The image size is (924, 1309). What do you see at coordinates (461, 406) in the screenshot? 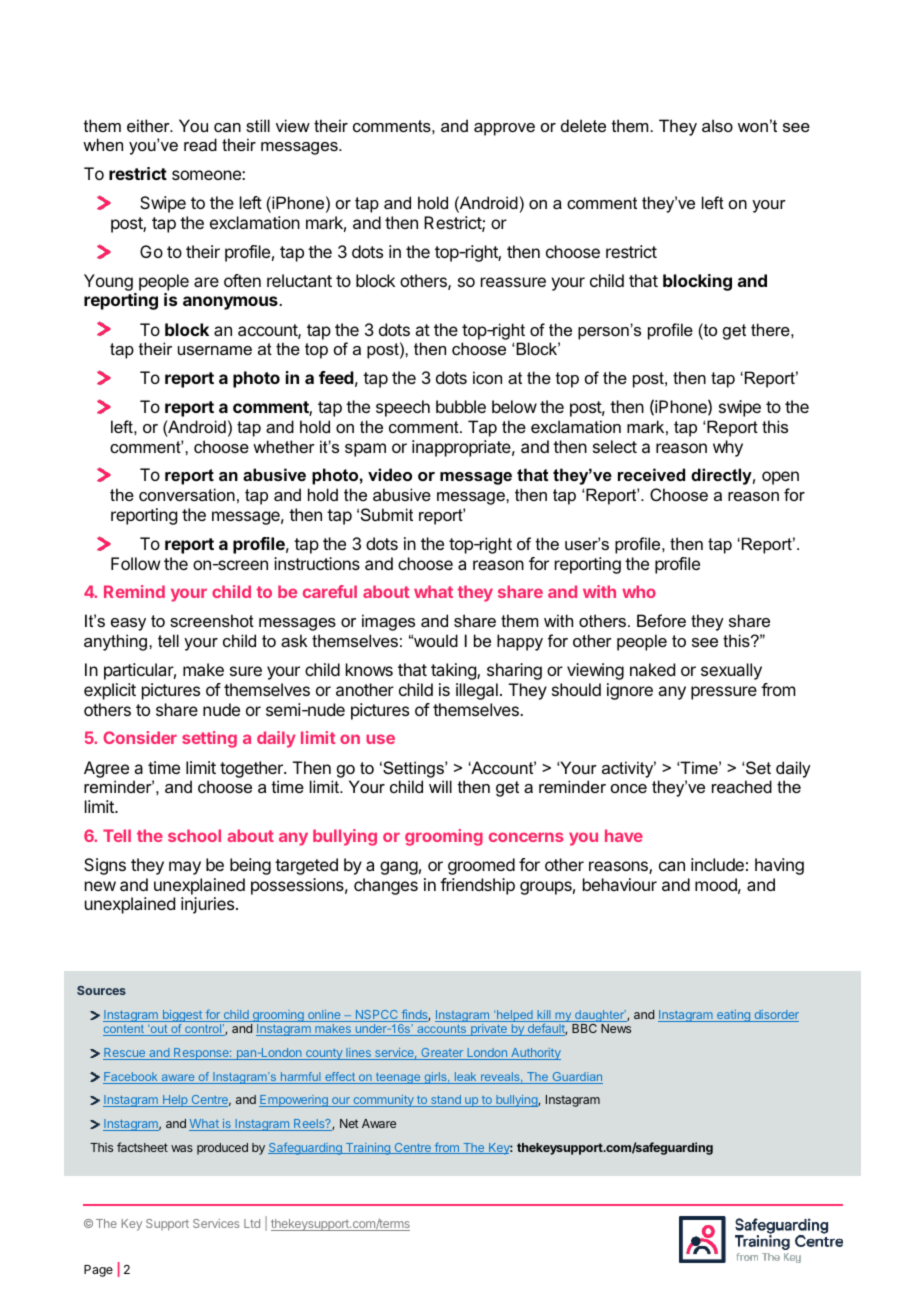
I see `bubble` at bounding box center [461, 406].
